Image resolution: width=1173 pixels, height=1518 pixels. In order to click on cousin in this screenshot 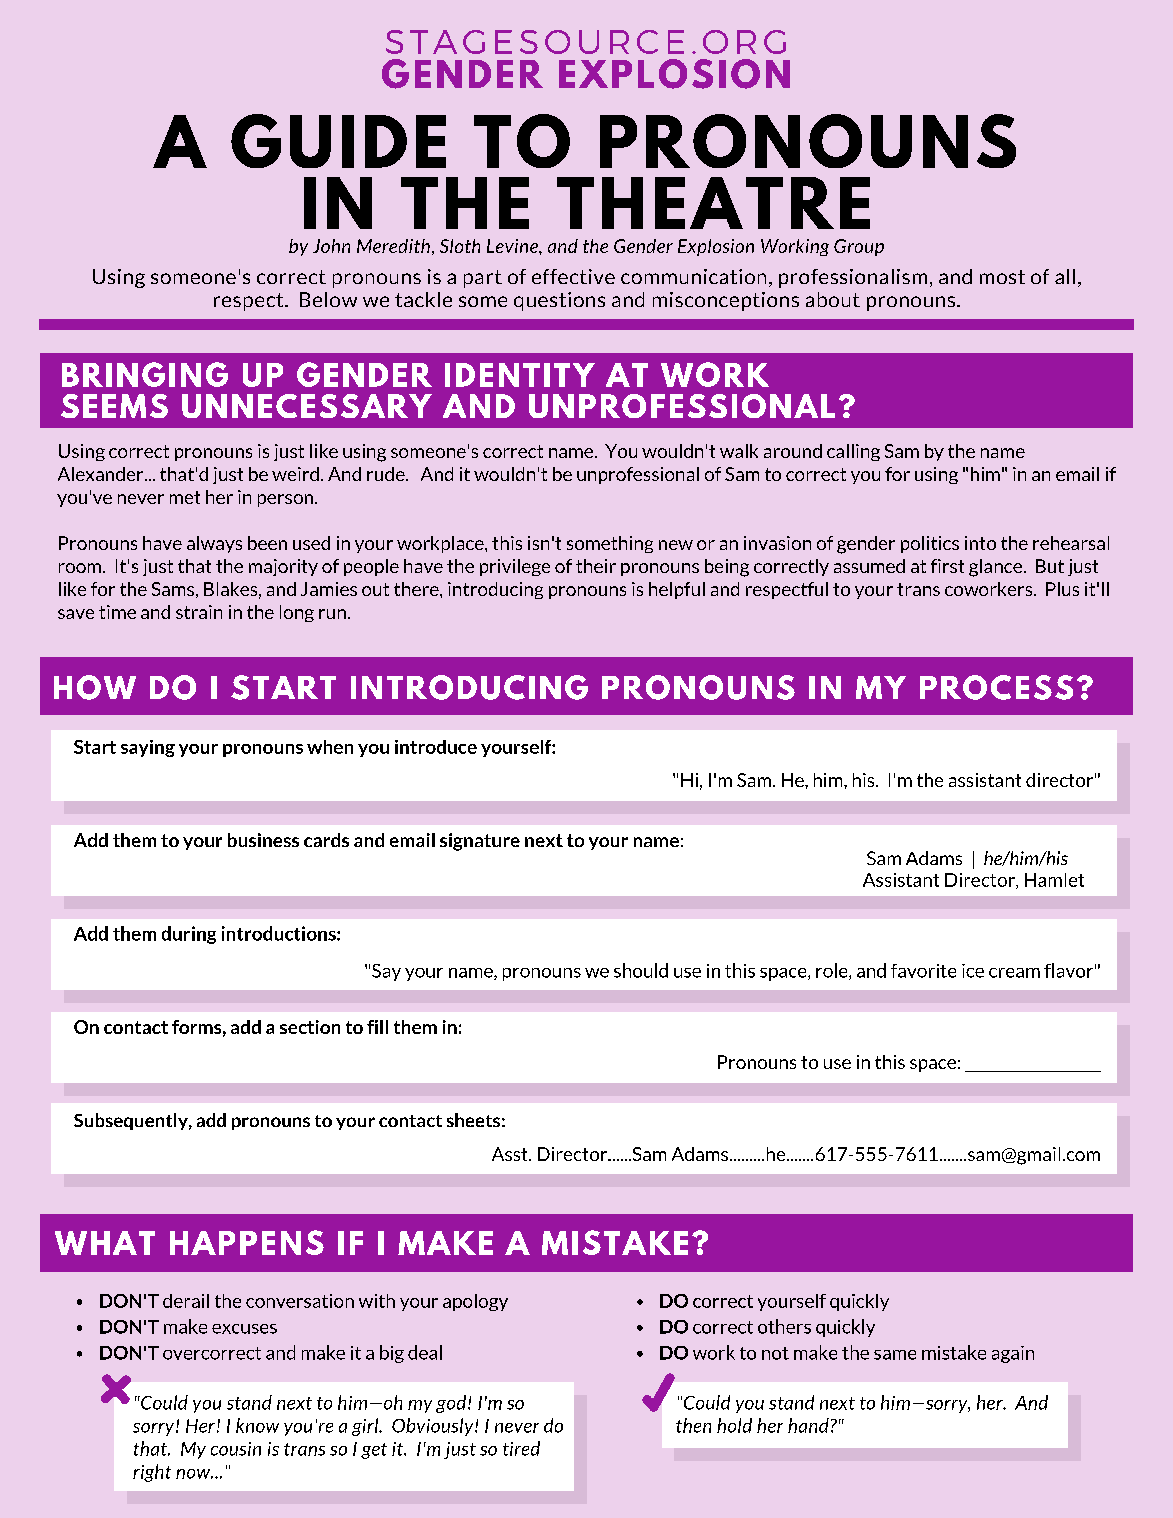, I will do `click(236, 1449)`.
